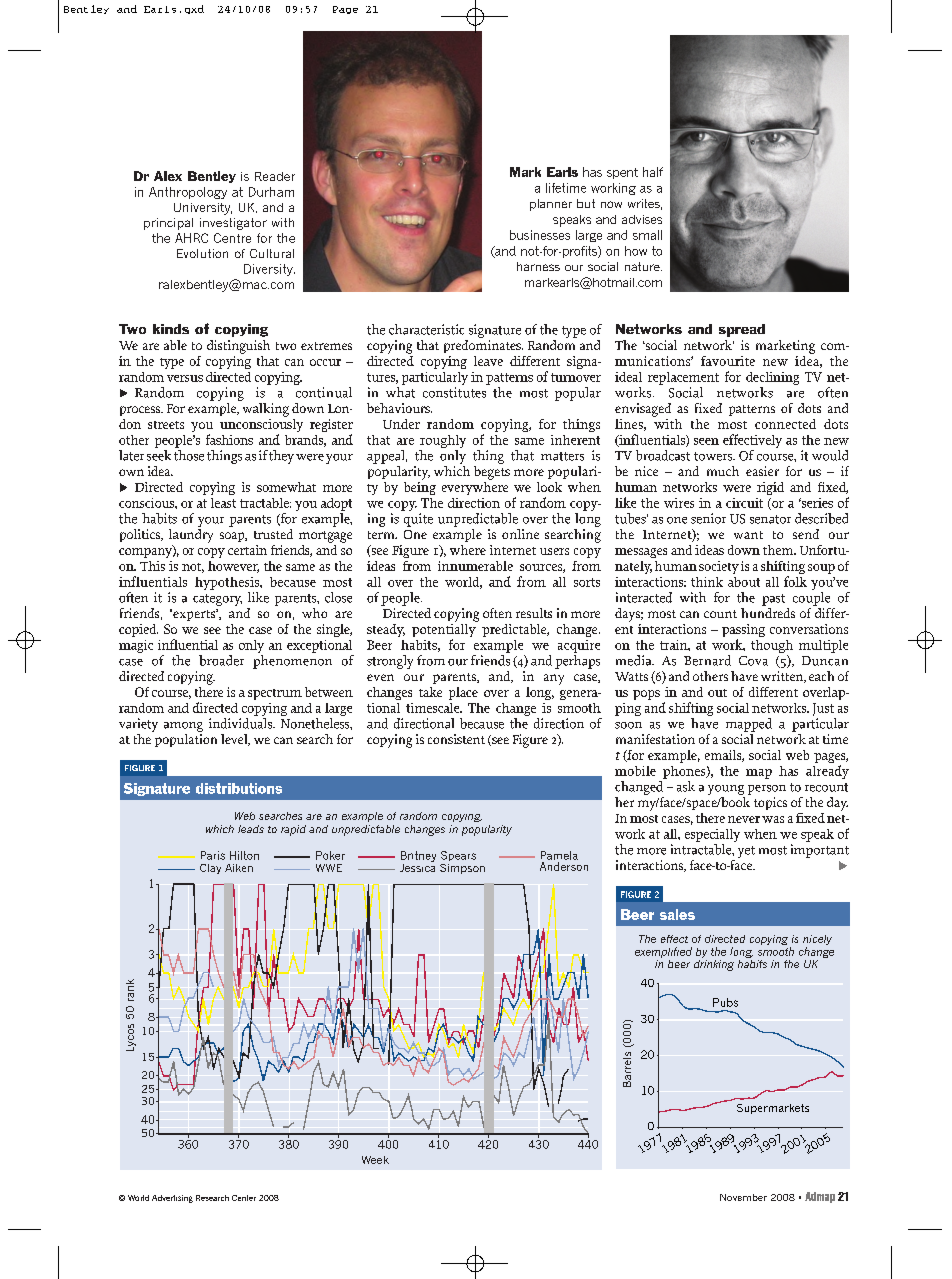  Describe the element at coordinates (707, 660) in the screenshot. I see `Bernard` at that location.
